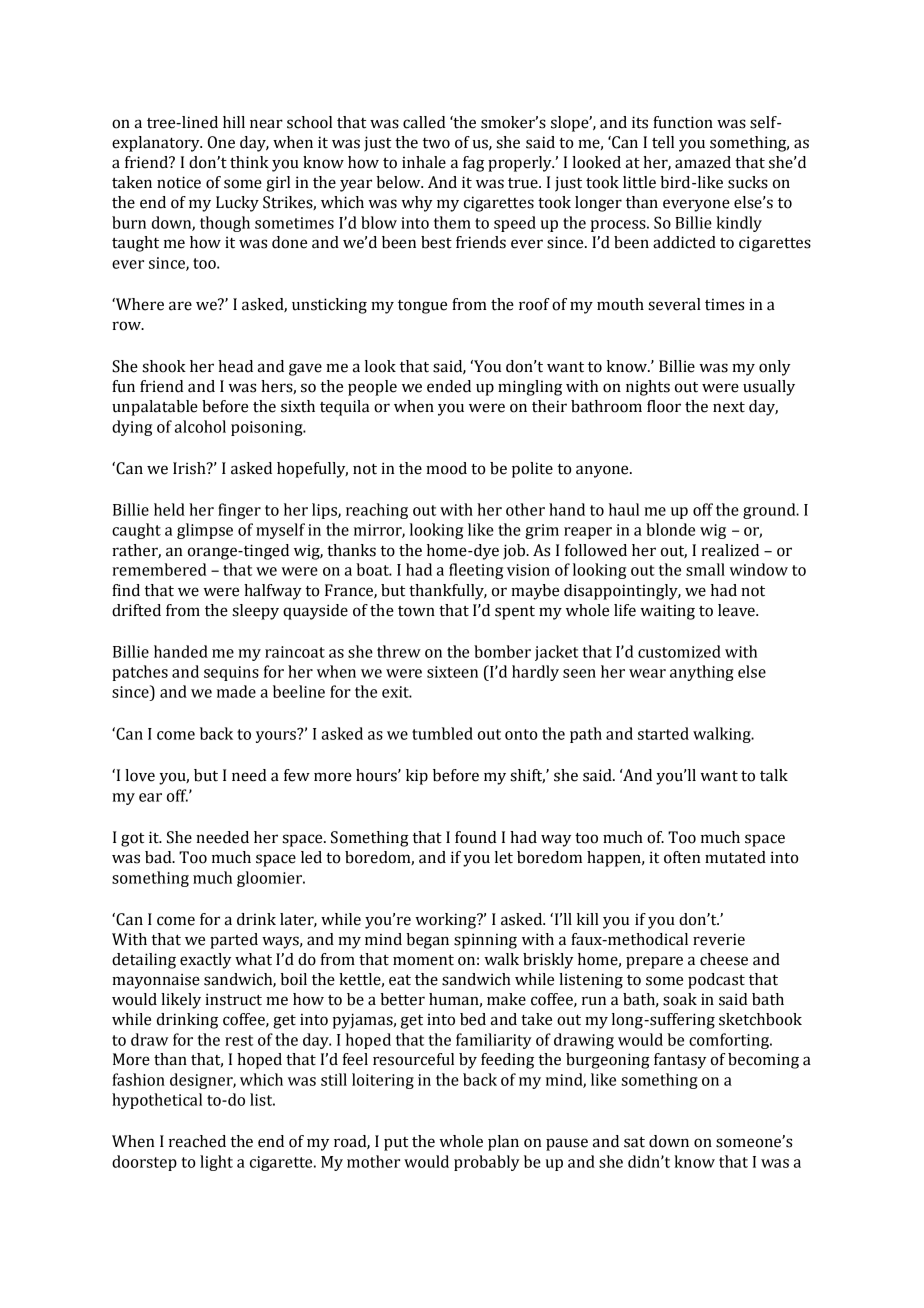 This page has height=1308, width=924. I want to click on blonde, so click(670, 529).
